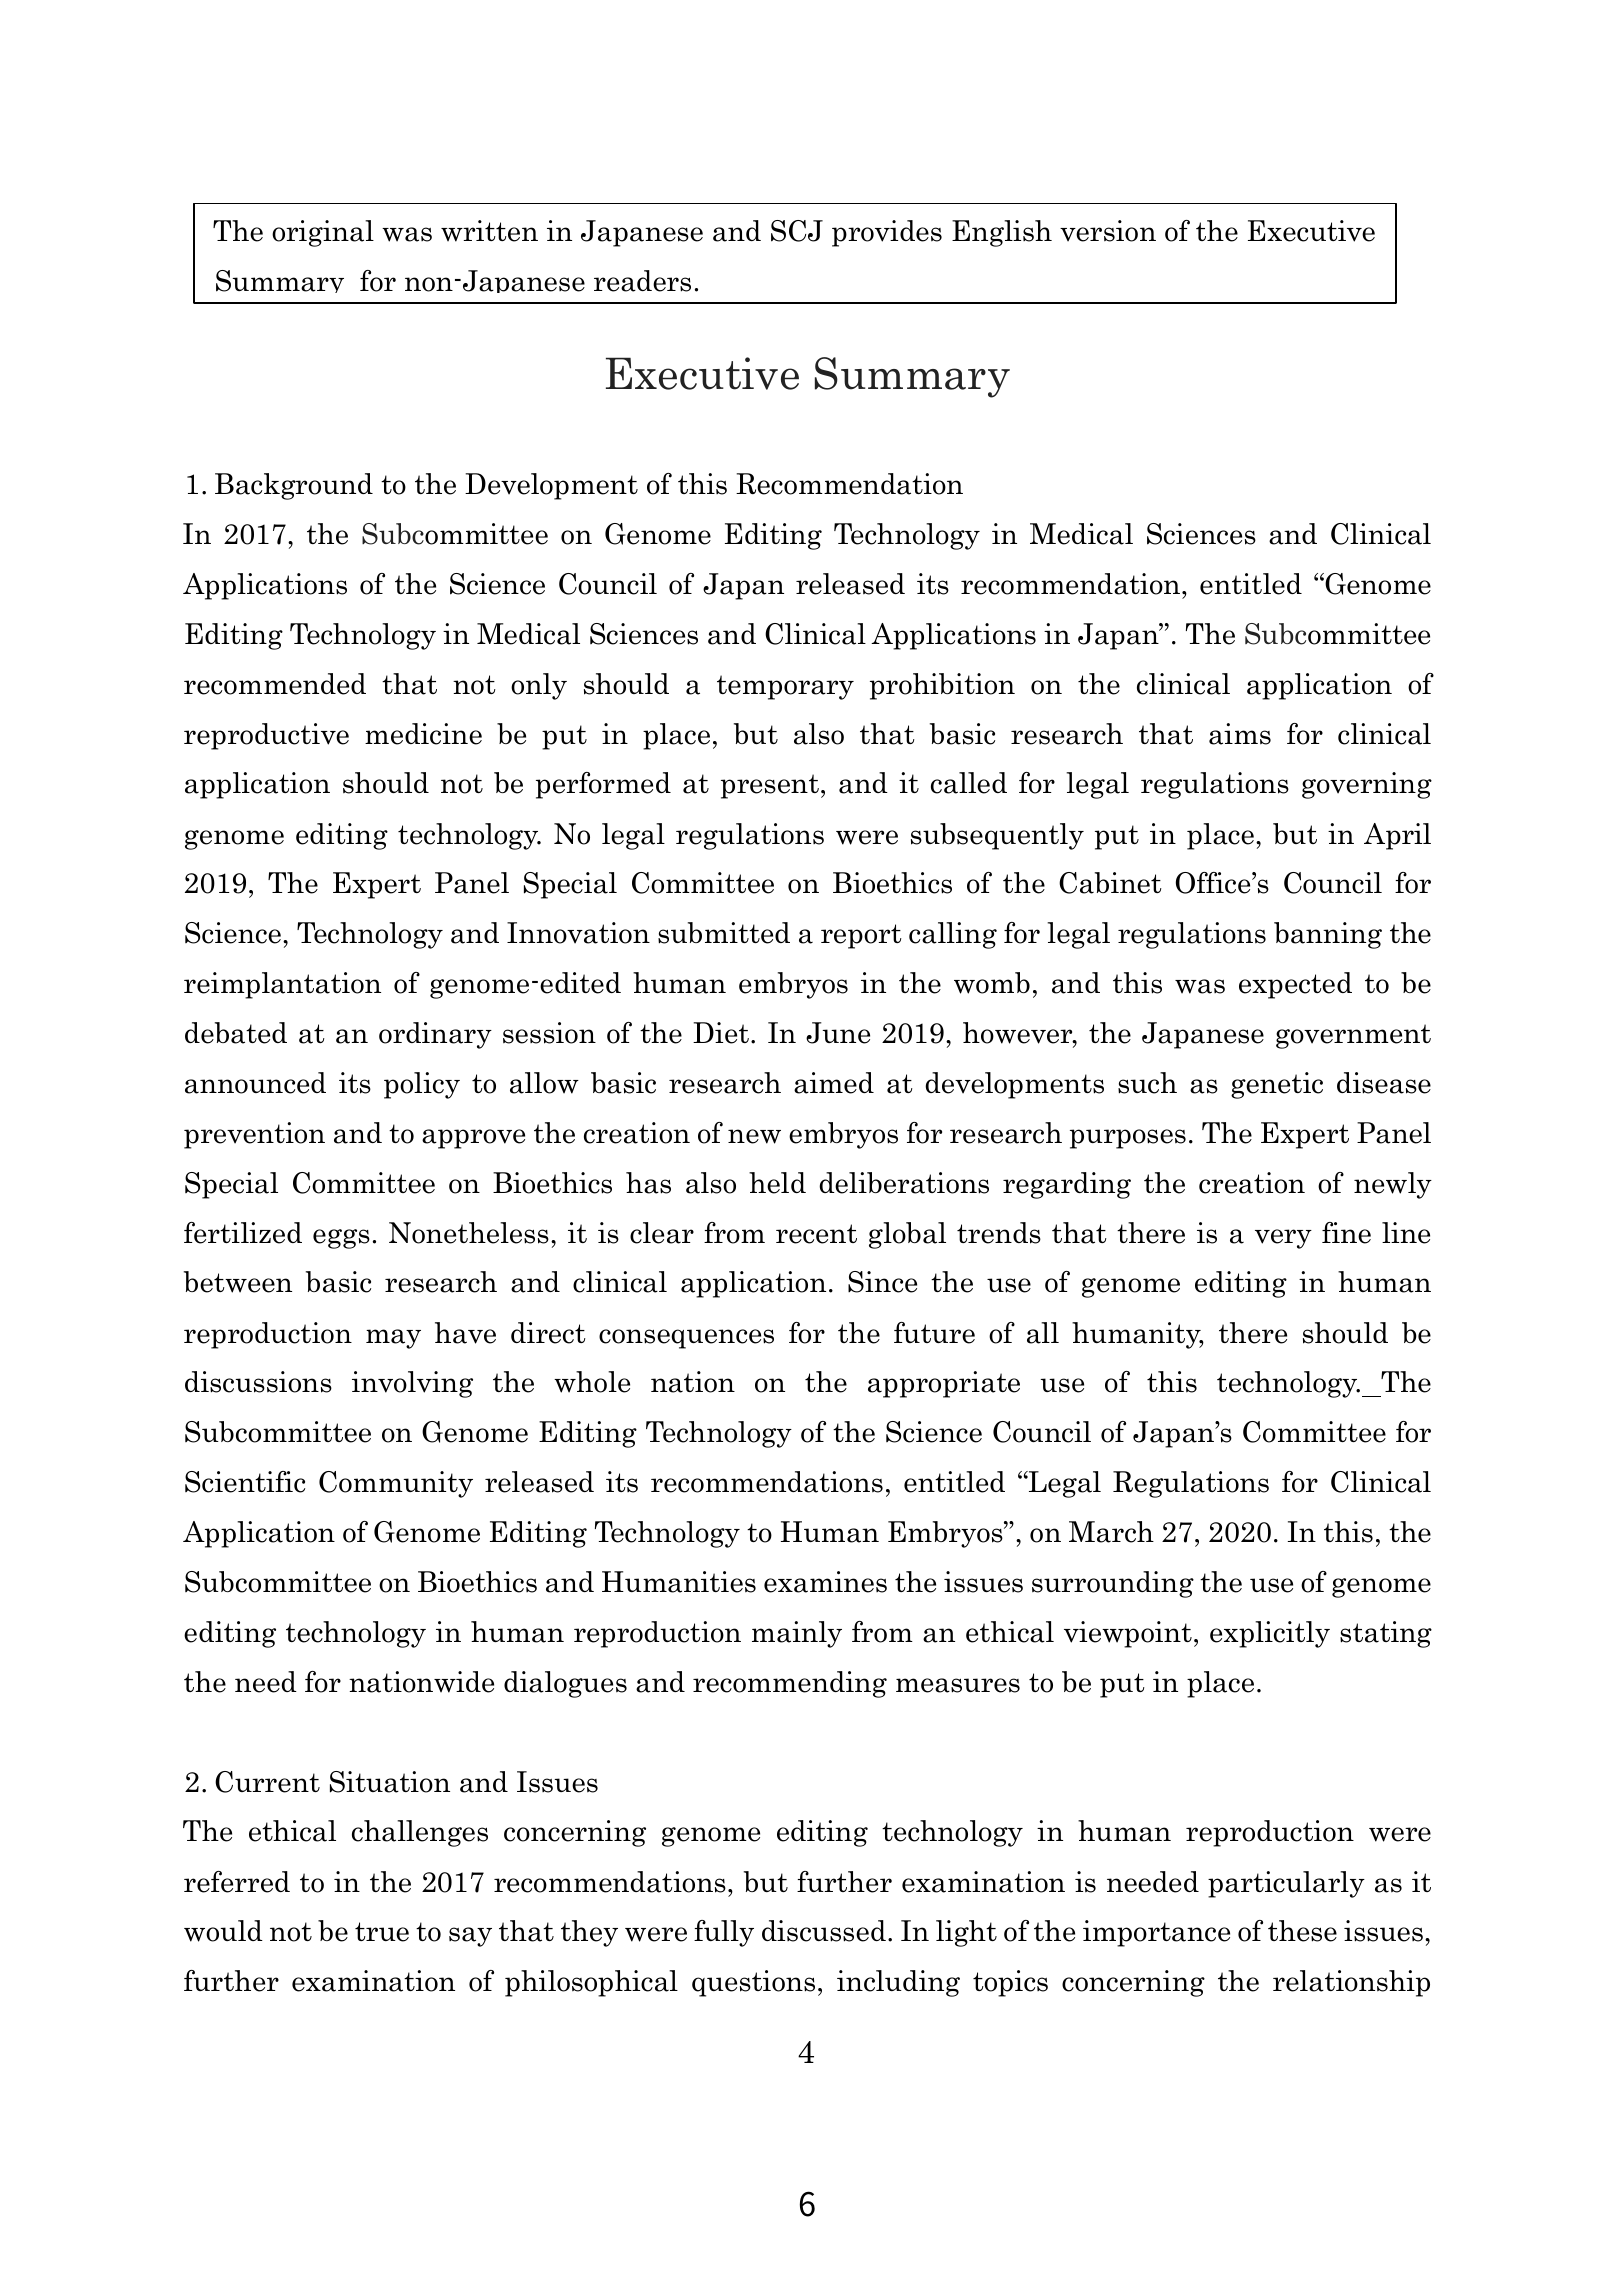  I want to click on provides, so click(887, 233).
